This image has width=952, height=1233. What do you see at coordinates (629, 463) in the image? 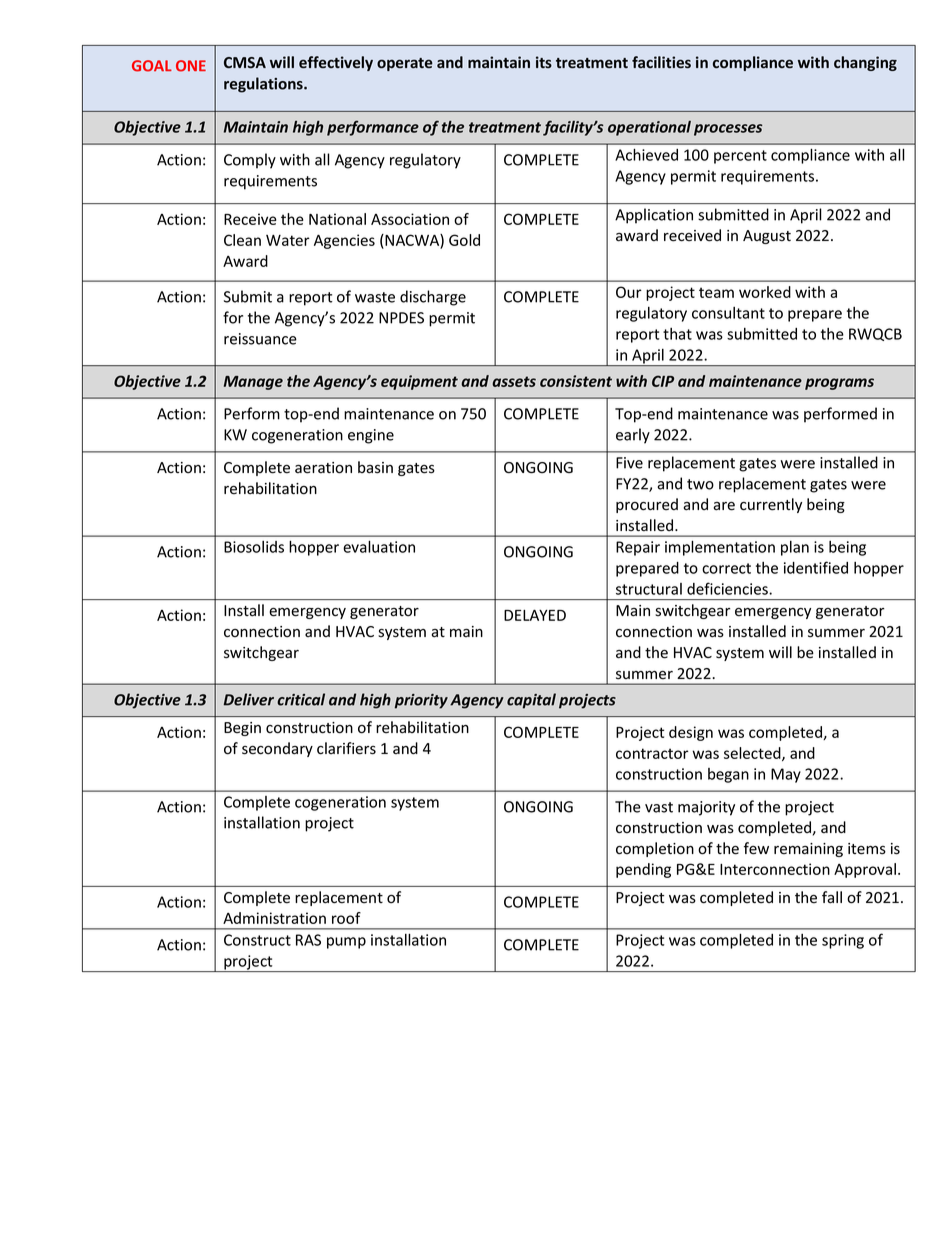
I see `Five` at bounding box center [629, 463].
